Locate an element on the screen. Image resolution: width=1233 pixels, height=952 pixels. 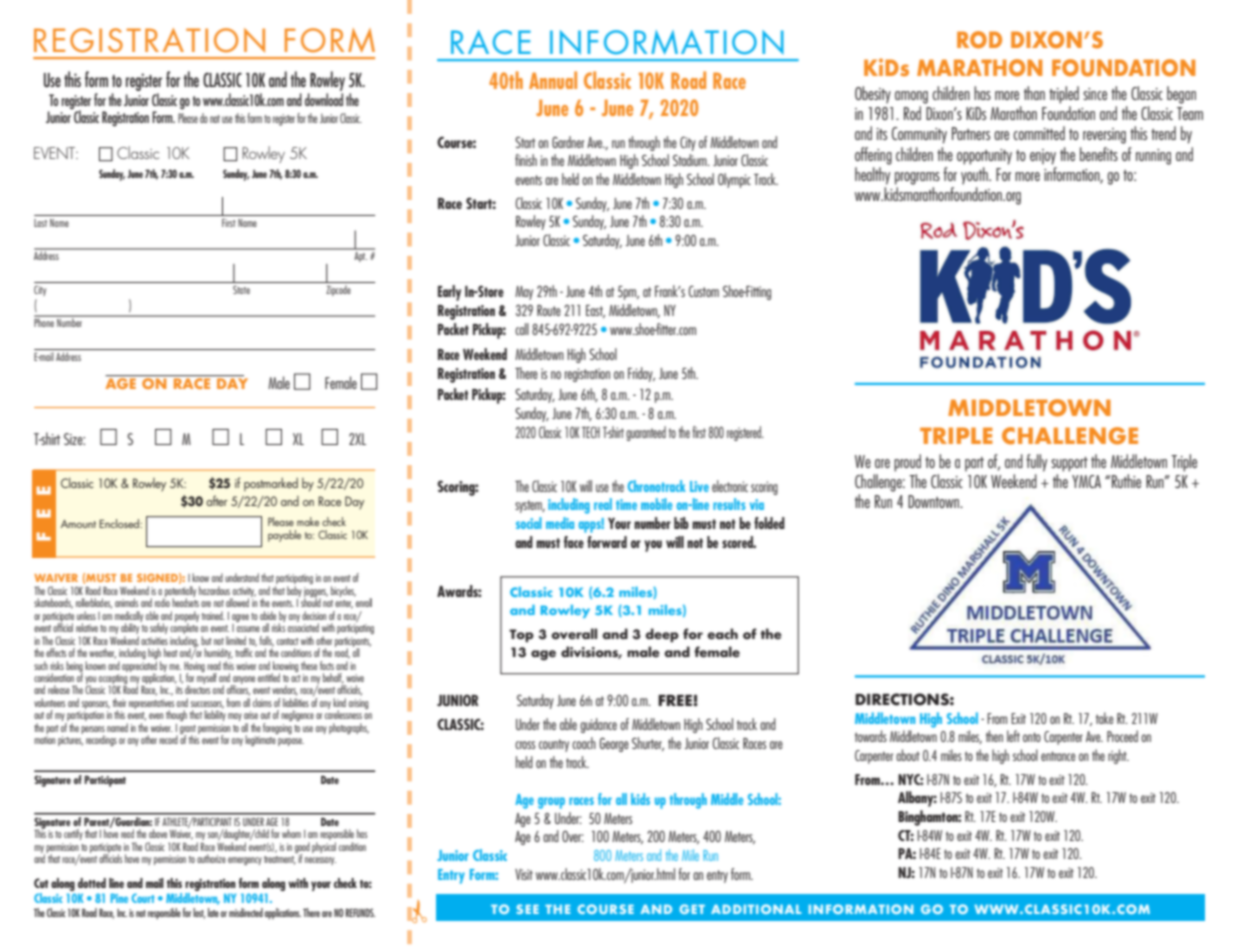
real is located at coordinates (603, 504).
